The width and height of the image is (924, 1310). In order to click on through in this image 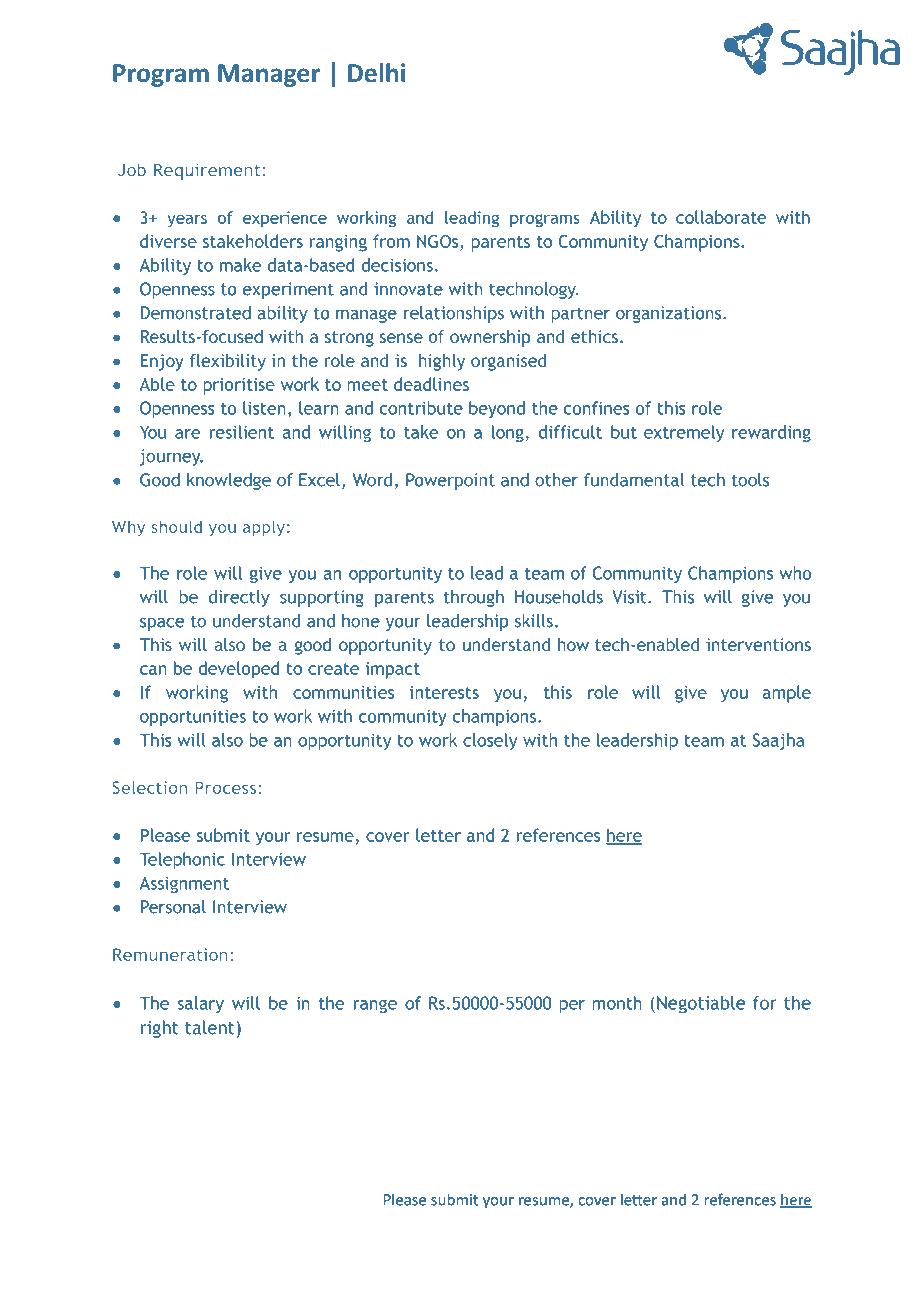, I will do `click(474, 598)`.
